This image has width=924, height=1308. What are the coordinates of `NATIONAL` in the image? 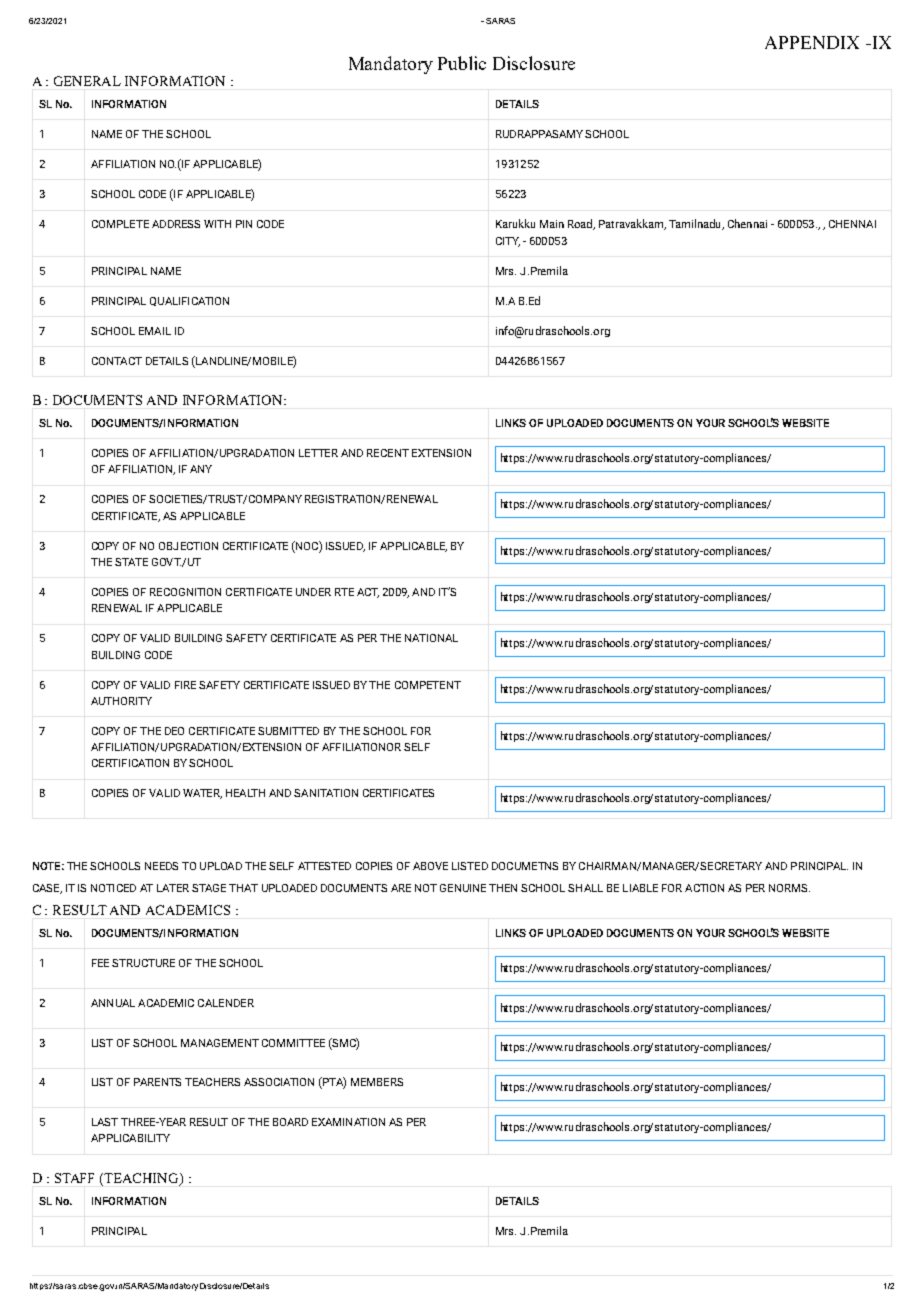 It's located at (431, 638).
